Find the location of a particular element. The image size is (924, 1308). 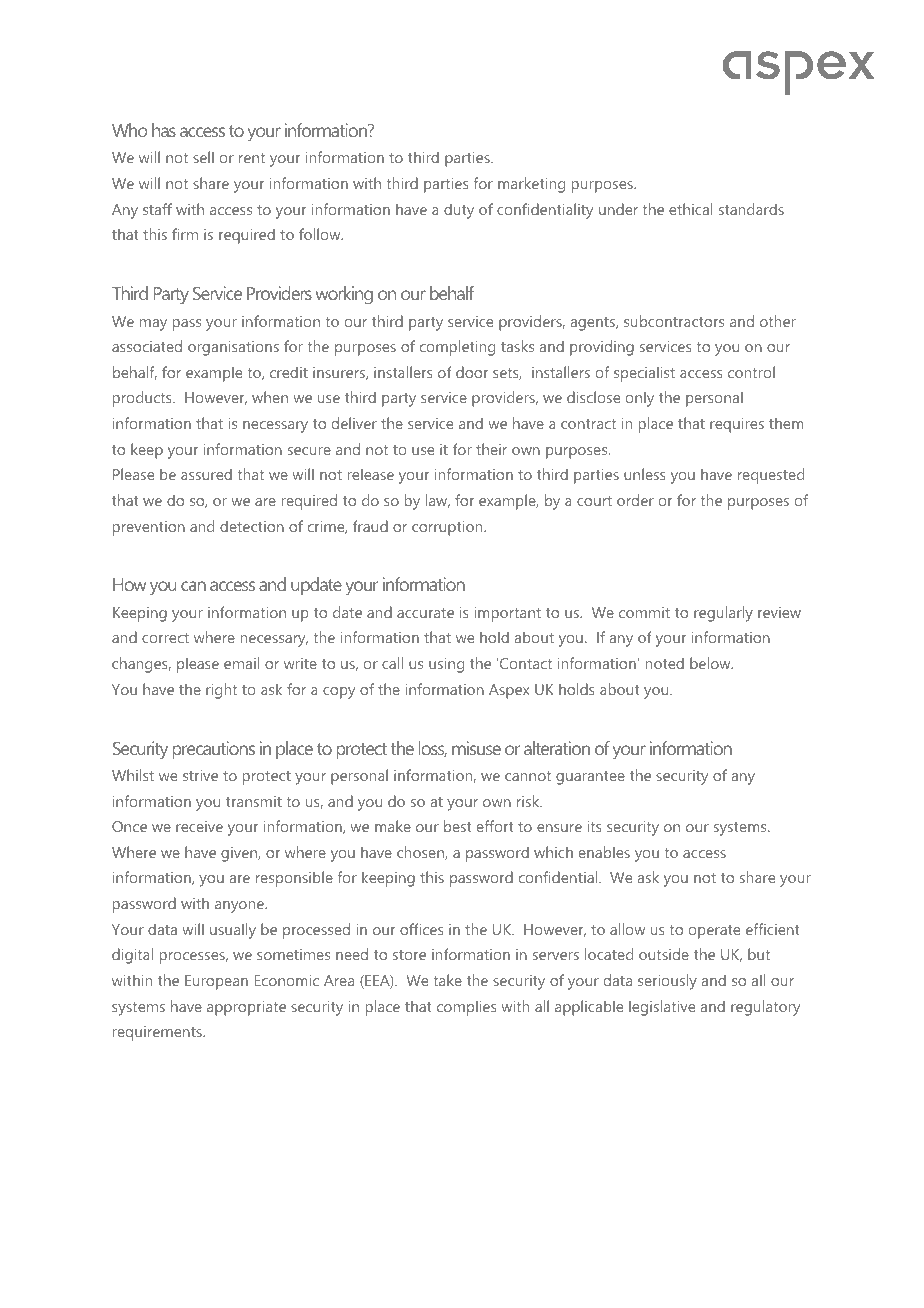

their is located at coordinates (491, 449).
